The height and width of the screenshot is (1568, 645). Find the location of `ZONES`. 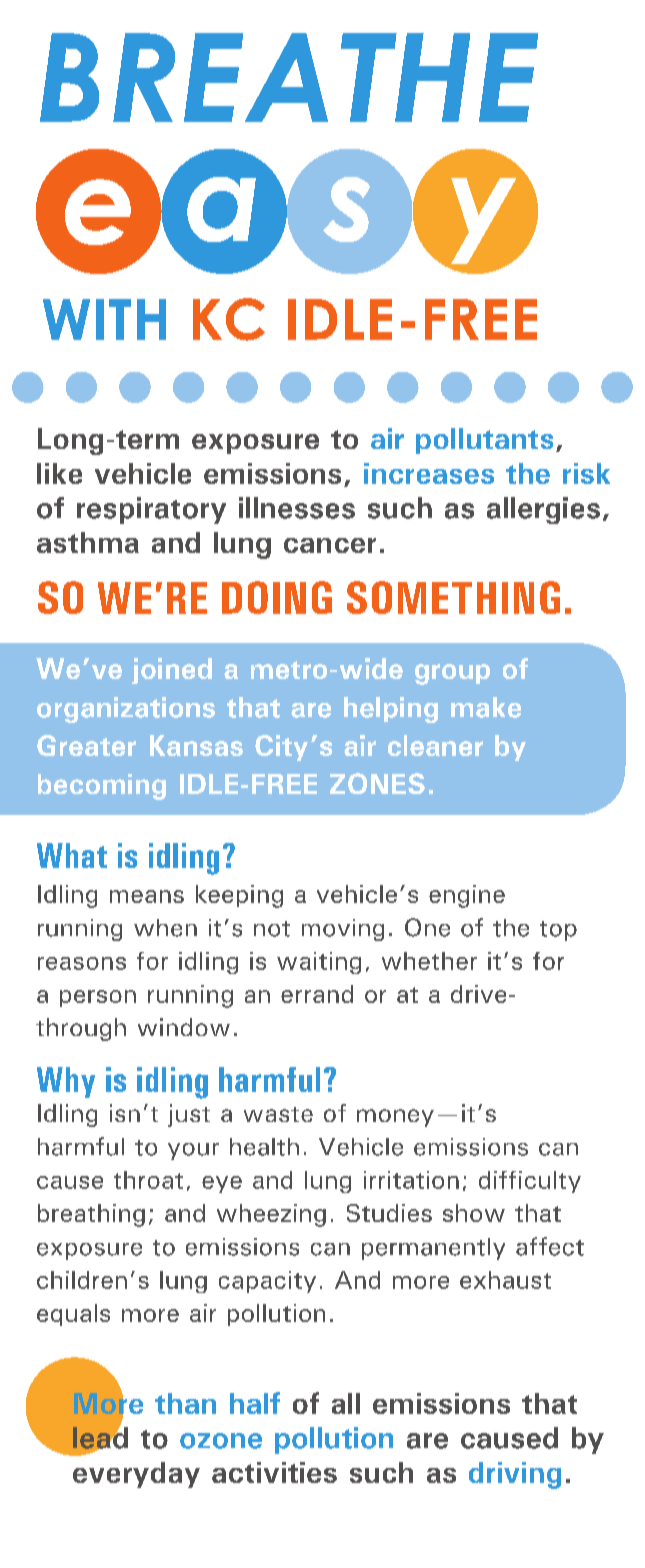

ZONES is located at coordinates (377, 783).
